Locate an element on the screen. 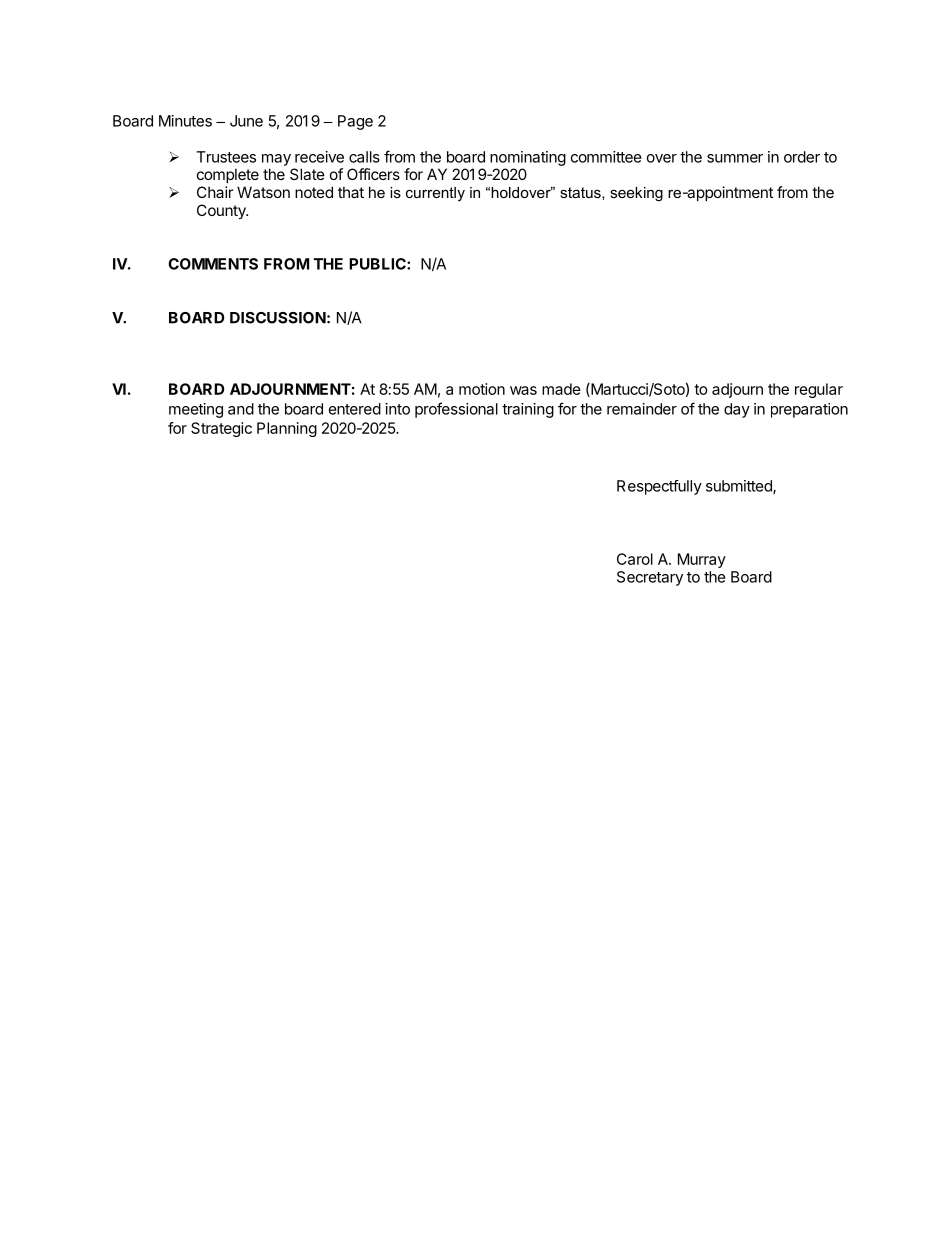 This screenshot has width=952, height=1233. Murray is located at coordinates (702, 560).
